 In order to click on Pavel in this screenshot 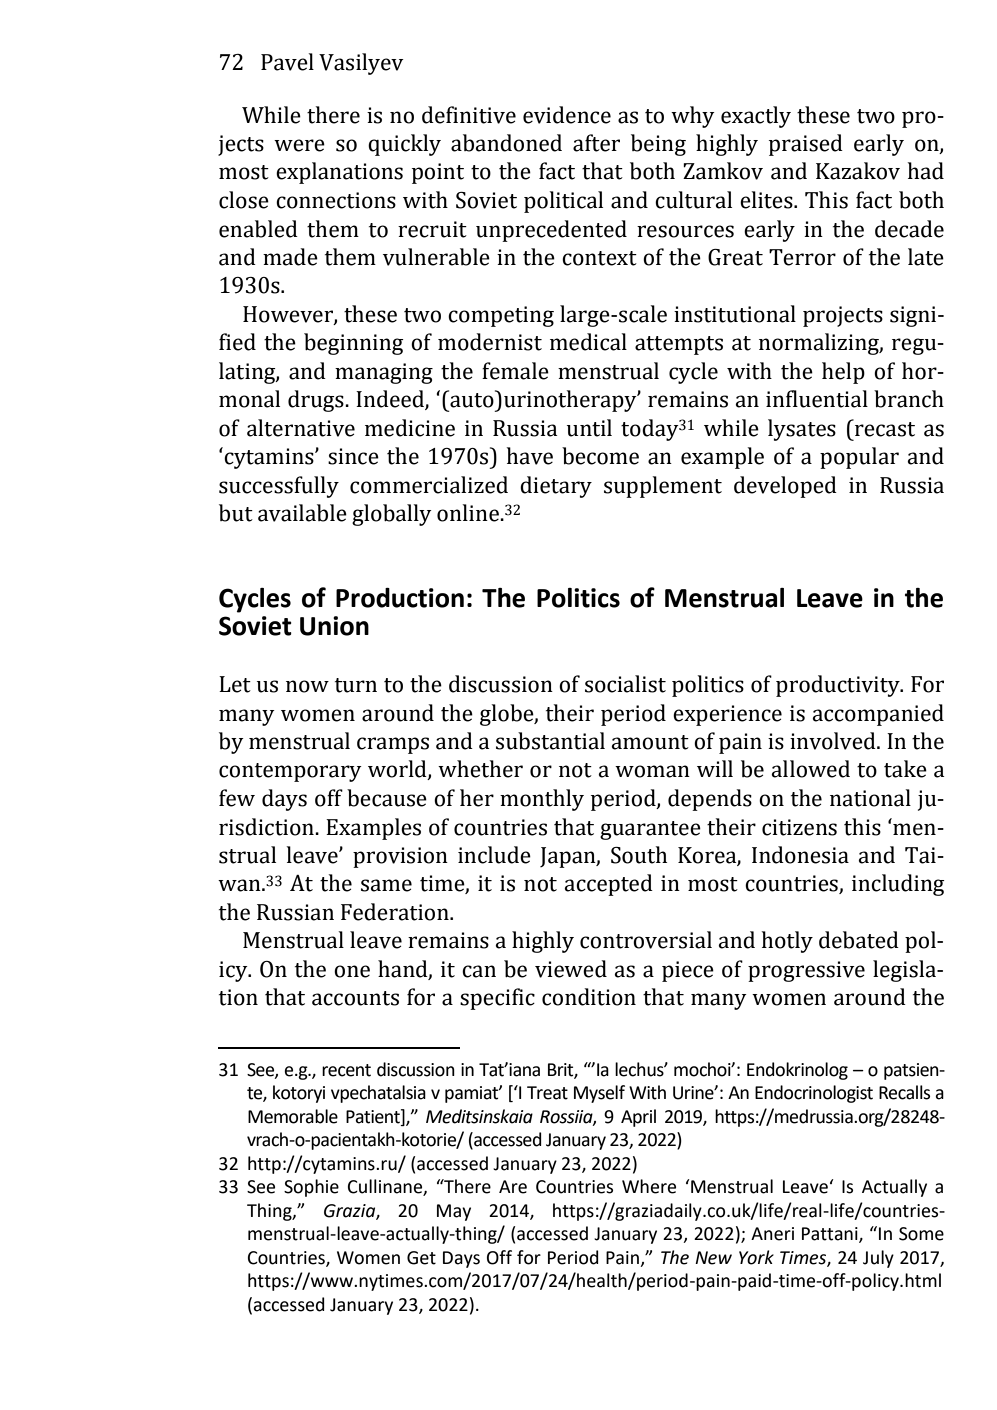, I will do `click(287, 62)`.
